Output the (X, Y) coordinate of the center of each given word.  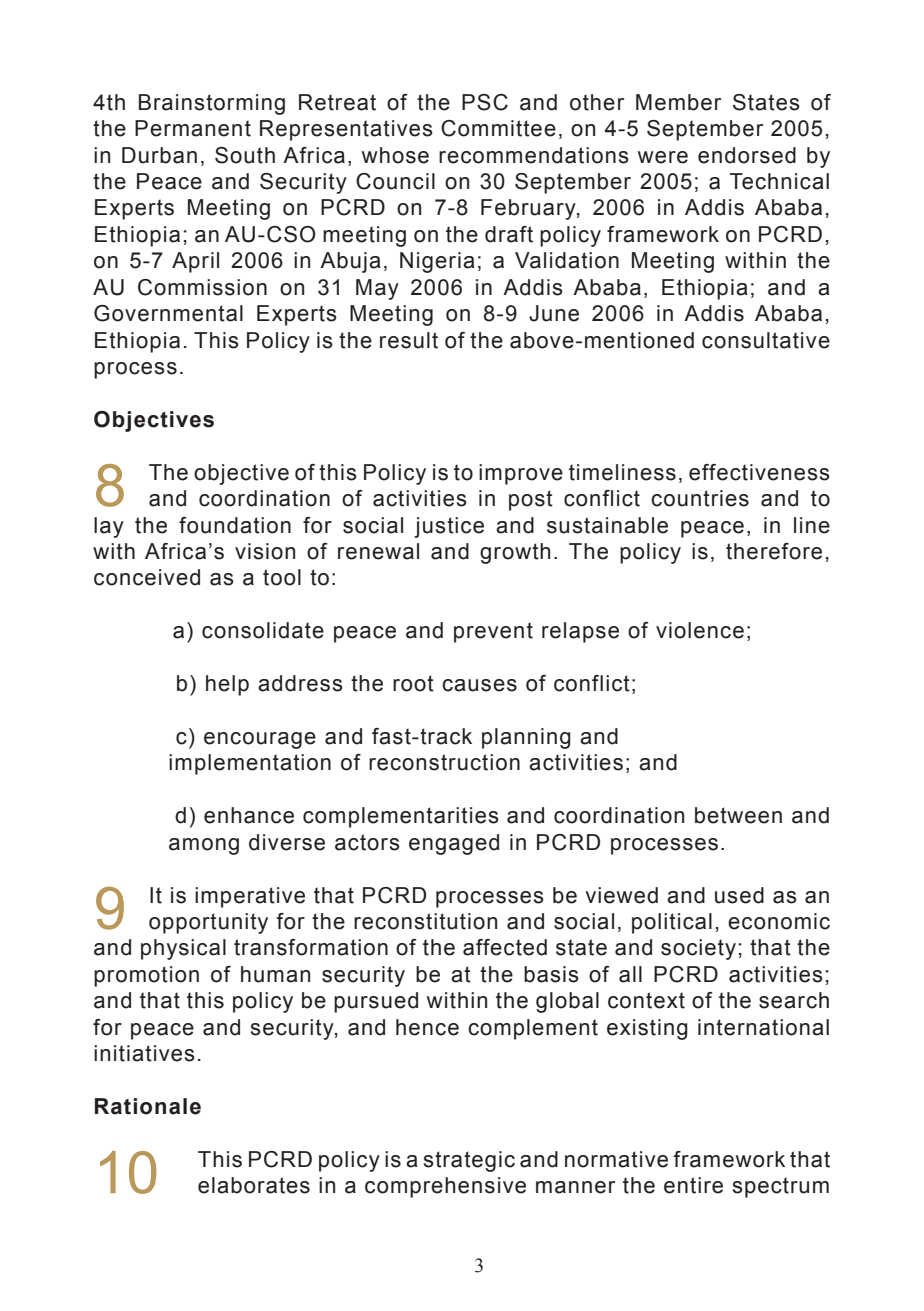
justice (449, 527)
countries (700, 498)
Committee (498, 128)
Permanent (193, 128)
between (738, 815)
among (204, 846)
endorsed (747, 155)
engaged (454, 844)
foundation (235, 525)
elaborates (254, 1185)
